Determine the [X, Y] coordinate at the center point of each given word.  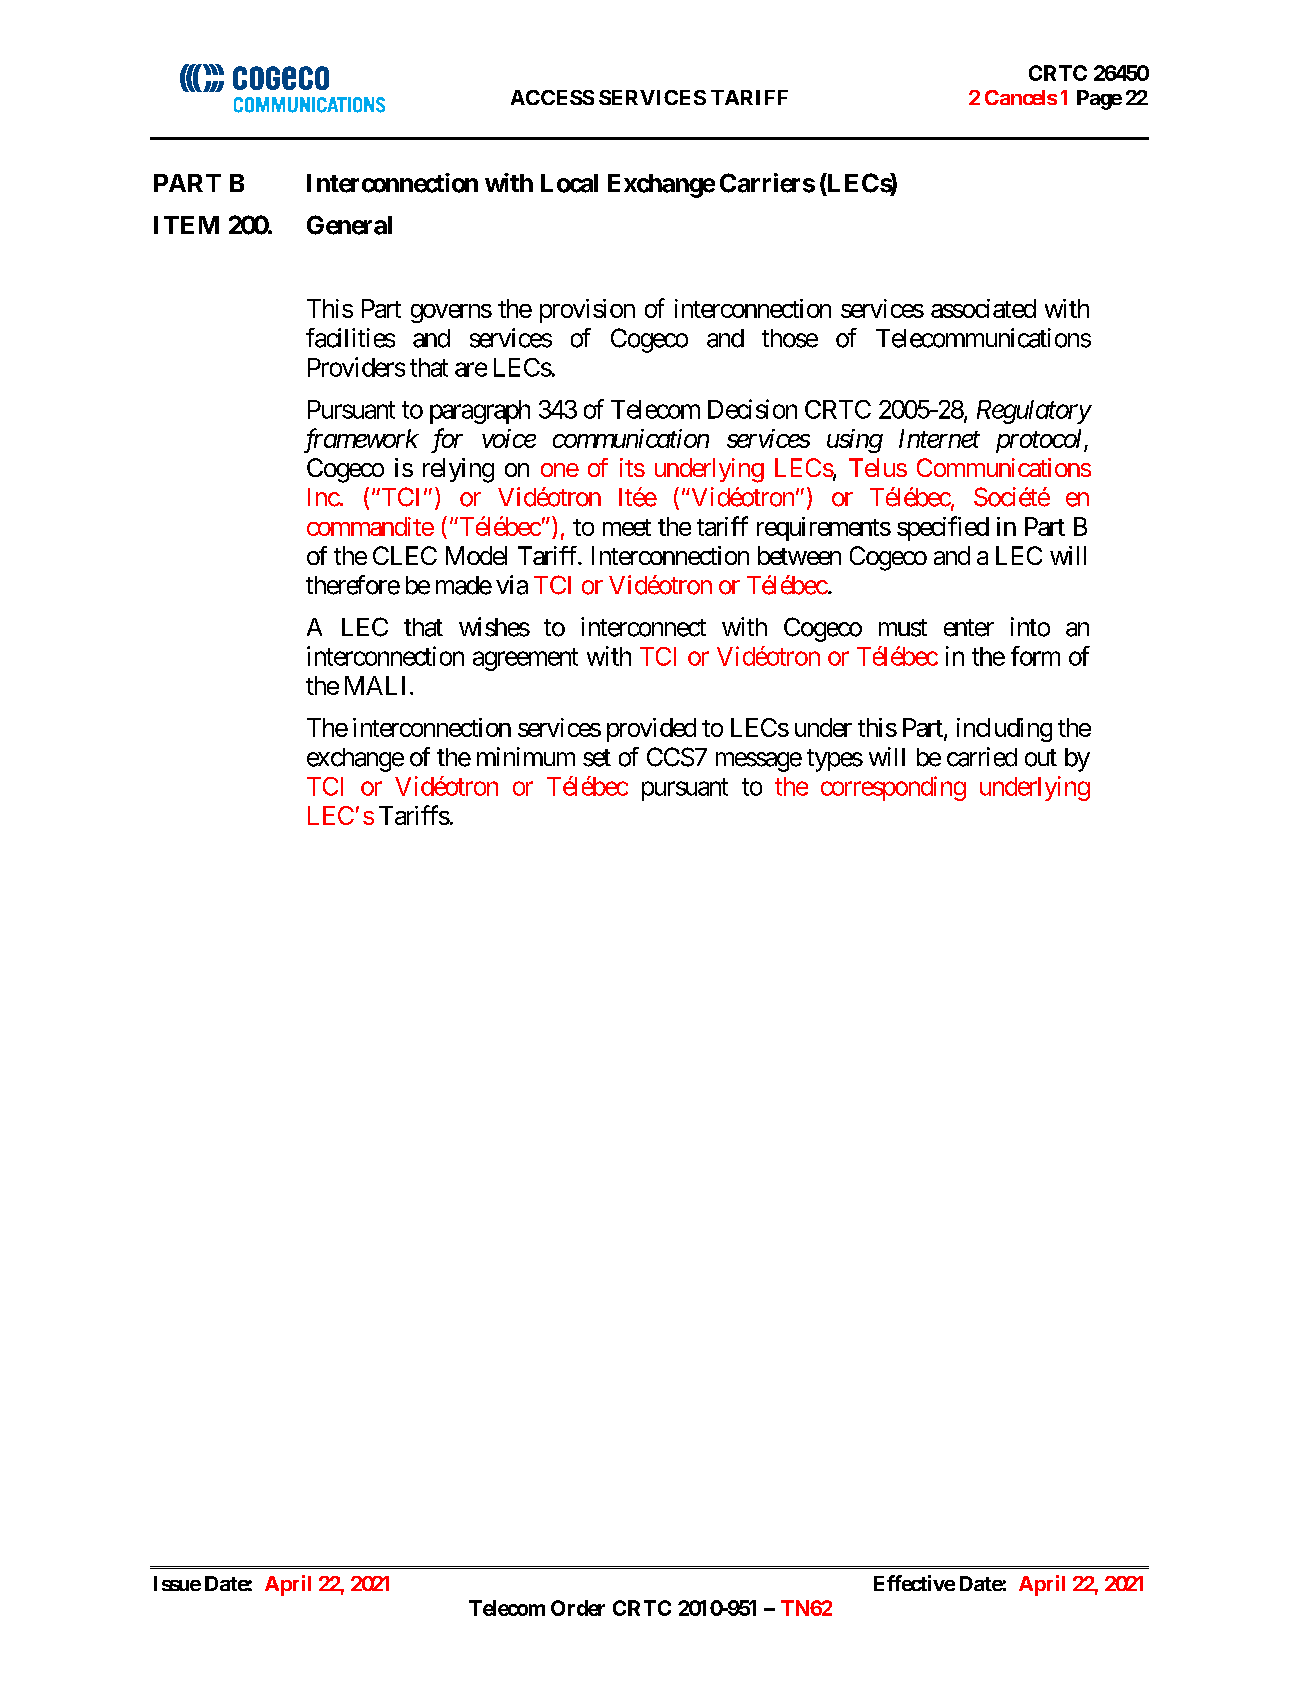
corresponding [893, 788]
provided [651, 730]
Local [569, 183]
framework [361, 440]
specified [943, 528]
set [597, 758]
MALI [375, 685]
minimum [526, 756]
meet [627, 527]
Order [578, 1608]
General [349, 225]
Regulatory [1034, 412]
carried [982, 757]
